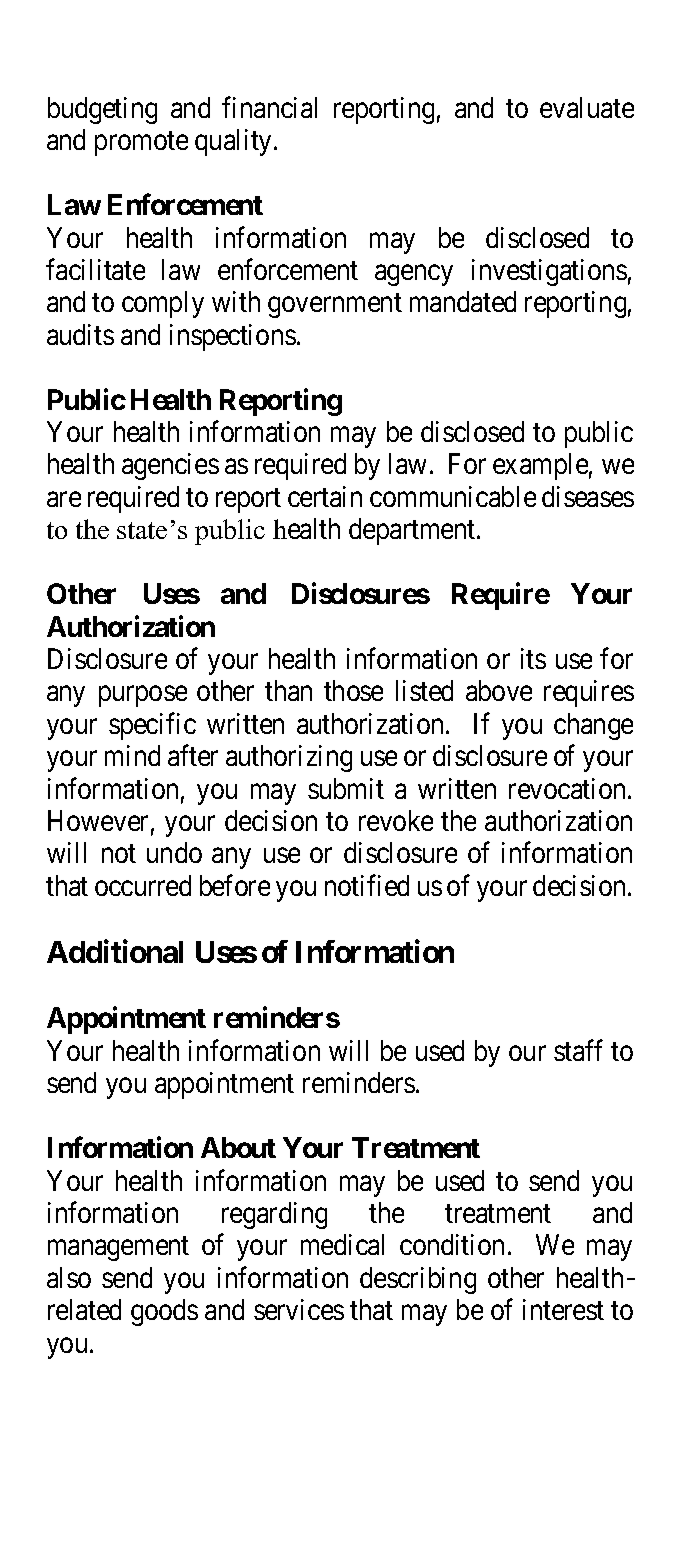  I want to click on purpose, so click(143, 696).
